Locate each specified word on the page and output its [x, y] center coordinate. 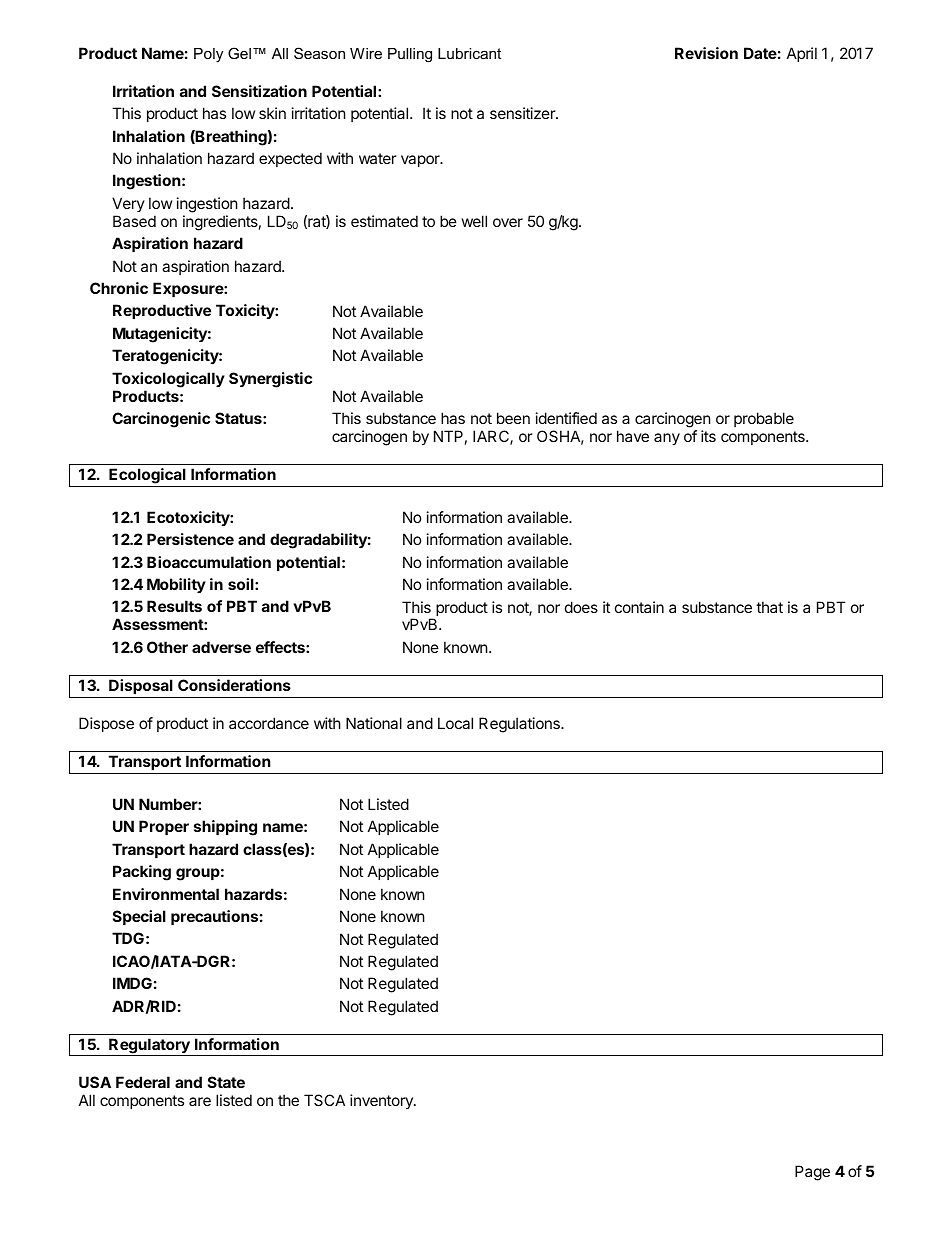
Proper [164, 827]
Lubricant [469, 53]
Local [455, 723]
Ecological [147, 476]
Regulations [520, 725]
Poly [208, 55]
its [708, 436]
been [513, 418]
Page [812, 1173]
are [200, 1101]
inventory [382, 1101]
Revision [706, 53]
